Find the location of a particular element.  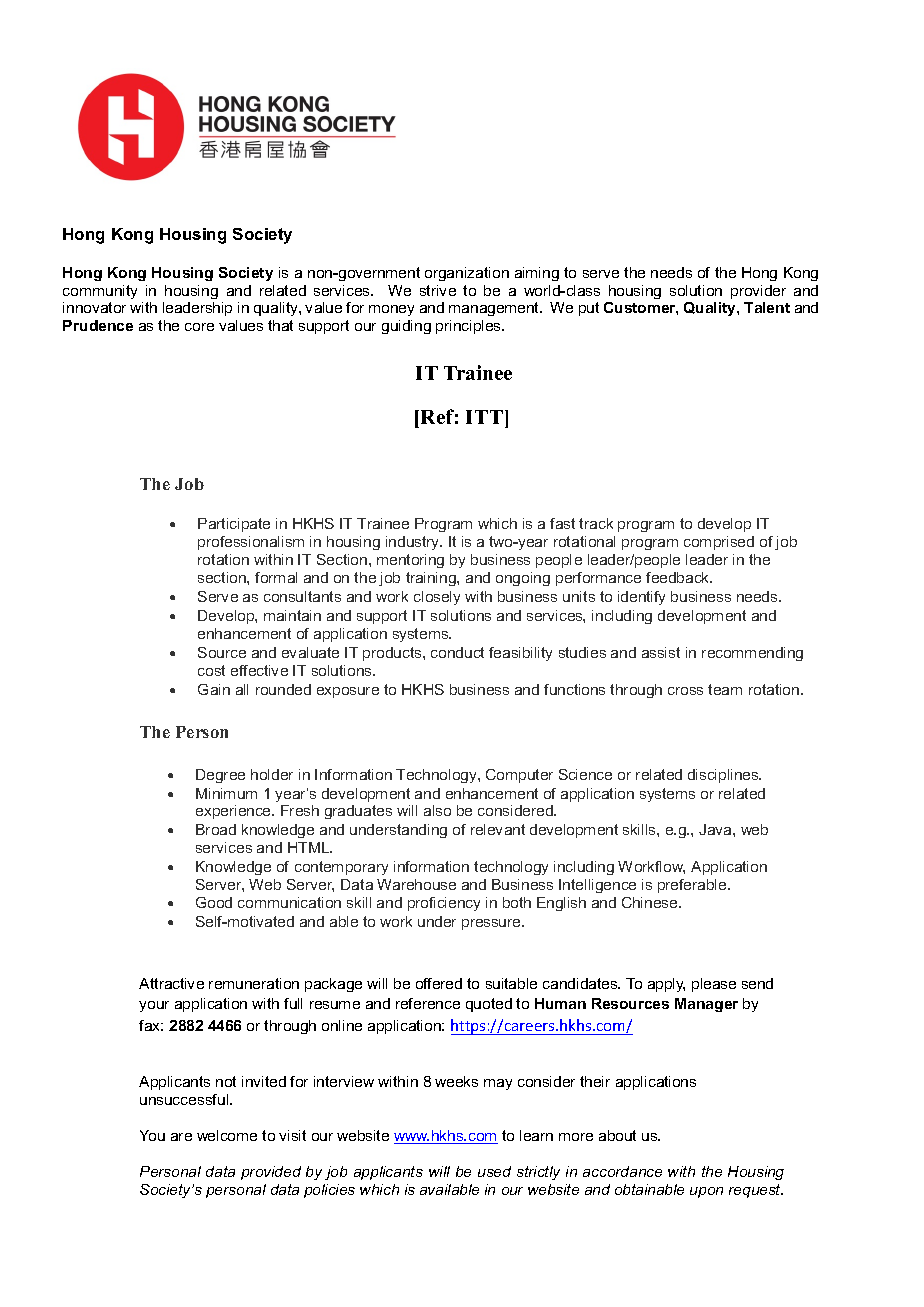

used is located at coordinates (494, 1171).
